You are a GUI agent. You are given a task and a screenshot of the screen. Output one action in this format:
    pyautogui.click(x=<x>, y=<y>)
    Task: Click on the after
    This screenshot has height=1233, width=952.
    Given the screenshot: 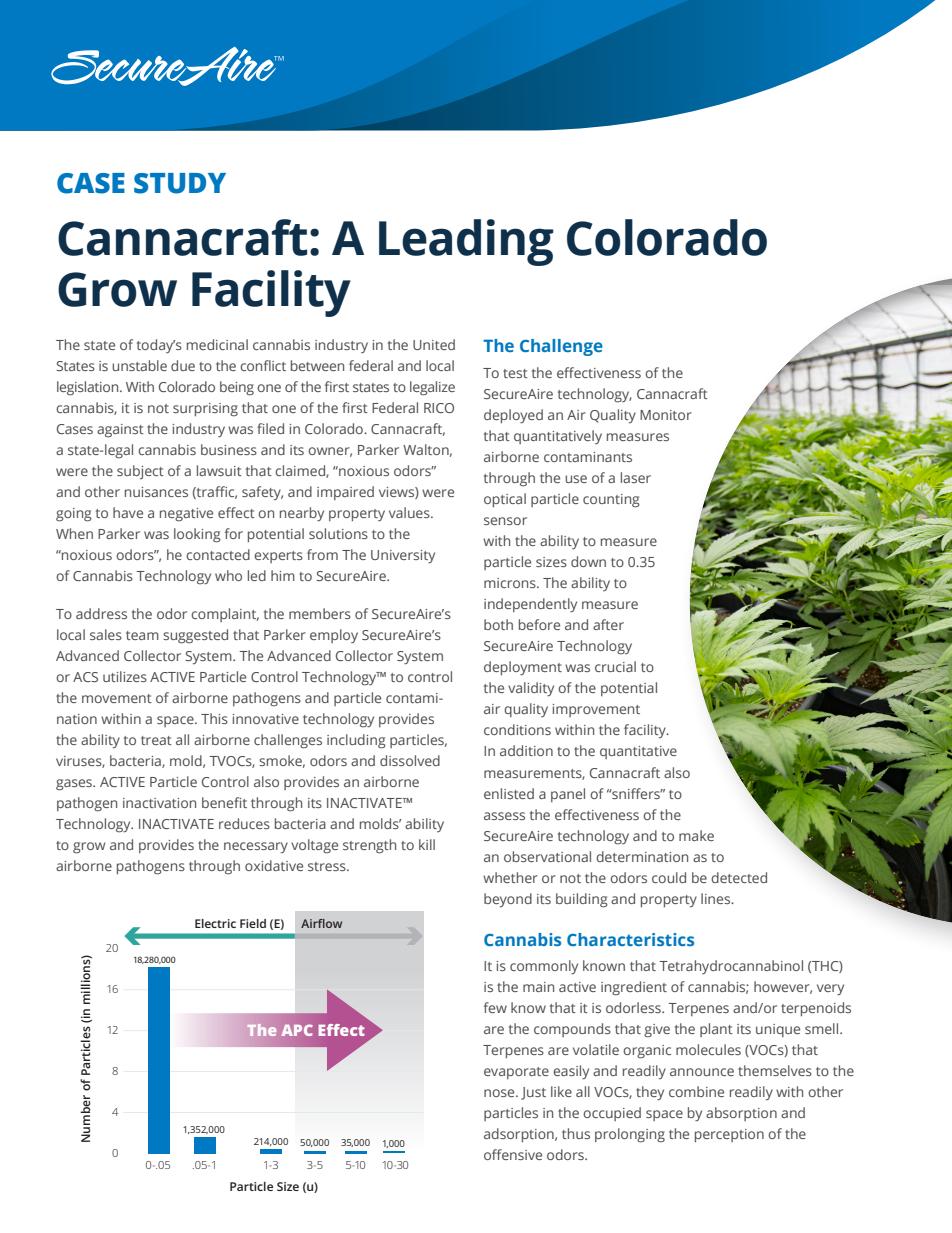 What is the action you would take?
    pyautogui.click(x=608, y=624)
